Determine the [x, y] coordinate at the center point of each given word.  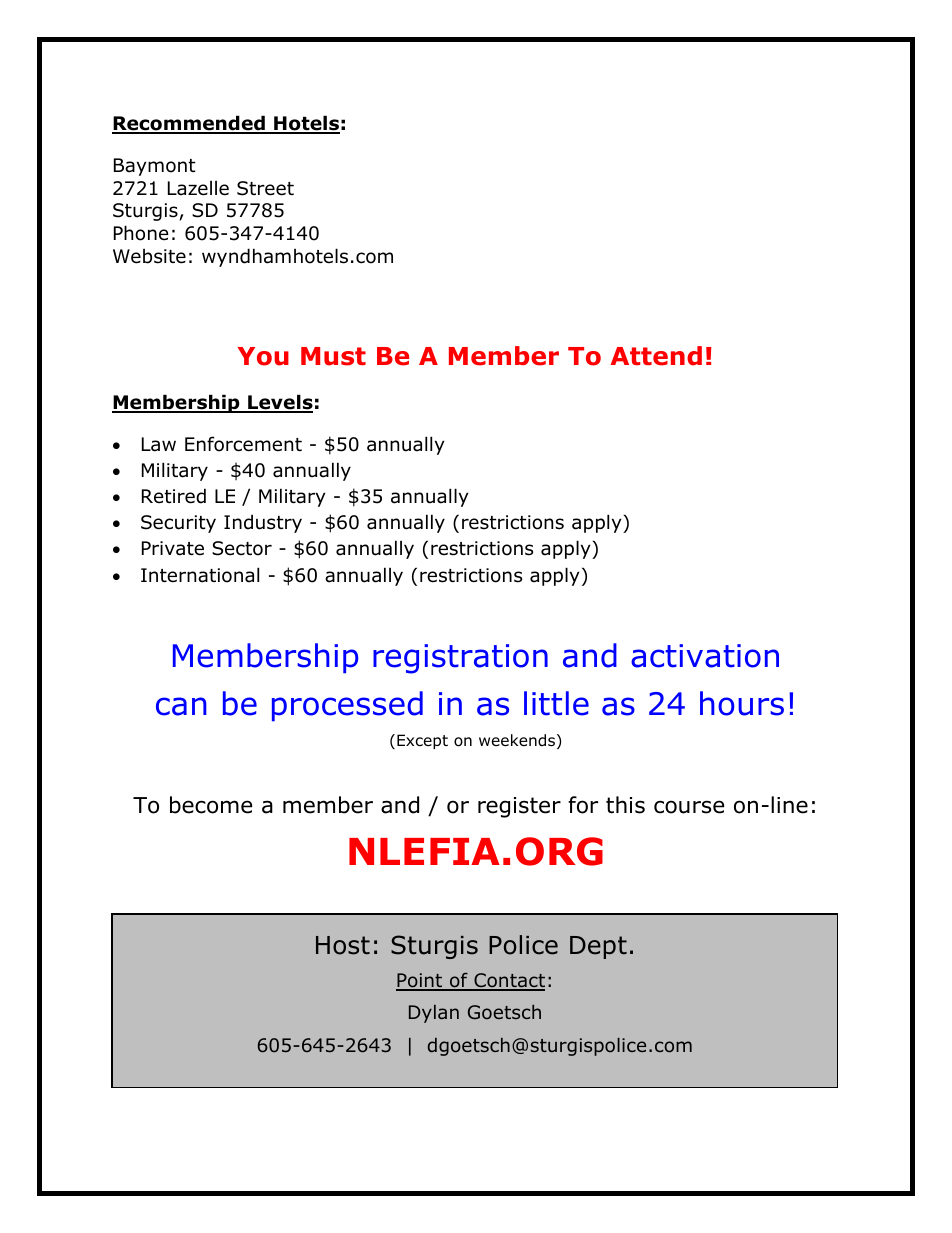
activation [705, 656]
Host [343, 945]
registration [460, 659]
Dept [598, 947]
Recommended [189, 124]
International [200, 575]
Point [420, 982]
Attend [656, 356]
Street [265, 188]
